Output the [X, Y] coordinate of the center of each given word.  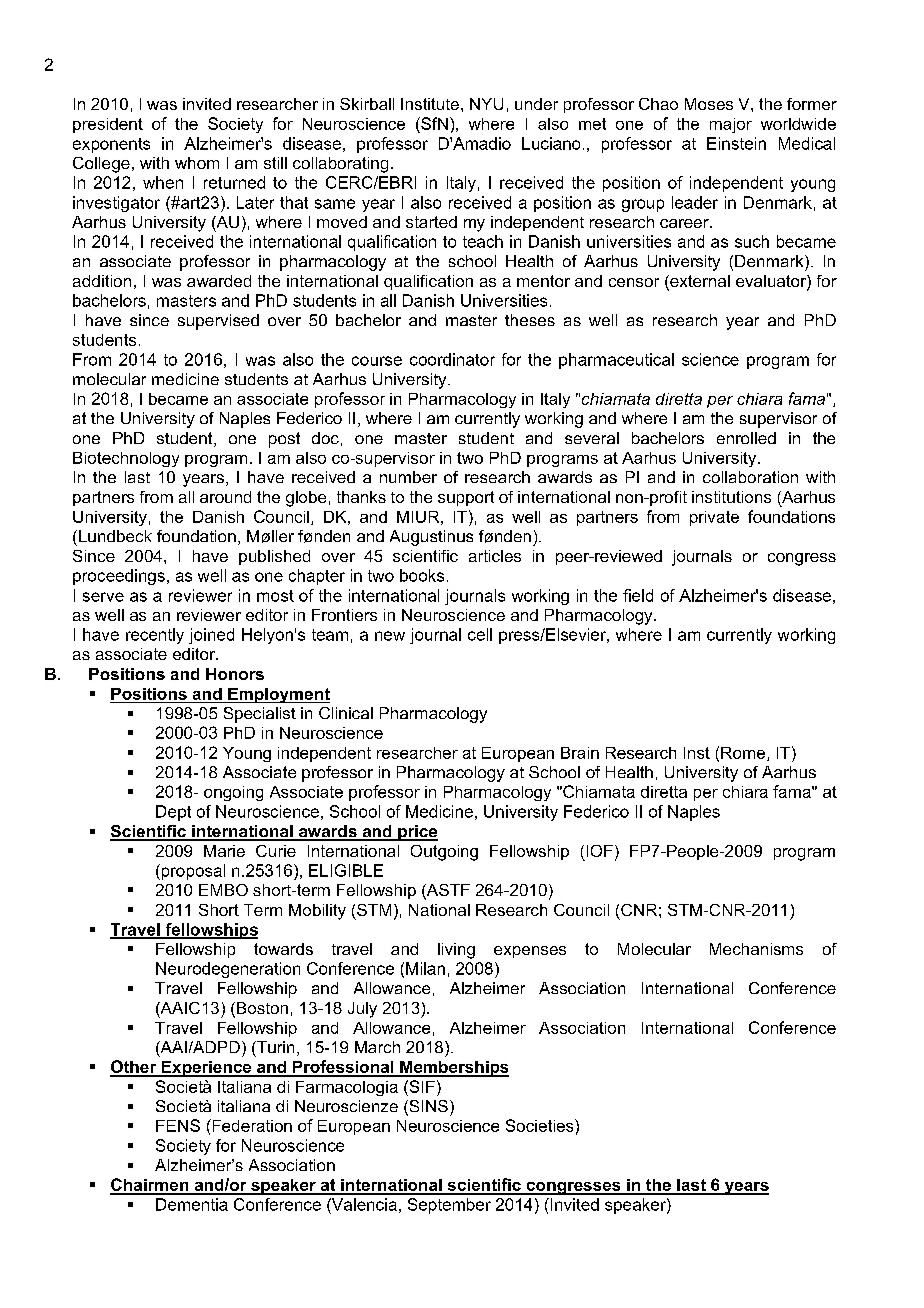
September [449, 1206]
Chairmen [150, 1186]
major [731, 125]
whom [197, 163]
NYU [486, 104]
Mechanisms [756, 949]
